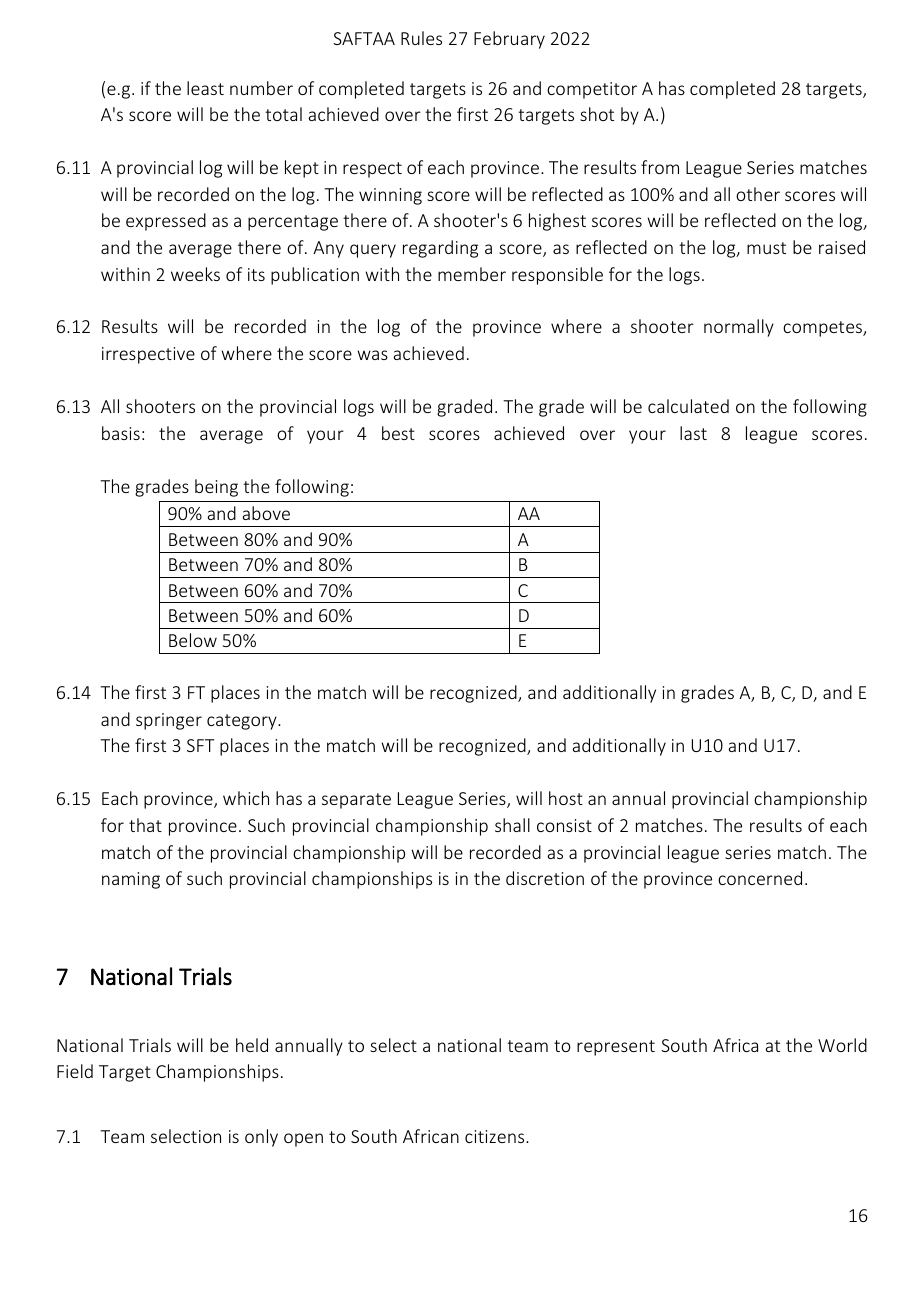 This document has width=924, height=1308. Describe the element at coordinates (398, 433) in the document. I see `best` at that location.
